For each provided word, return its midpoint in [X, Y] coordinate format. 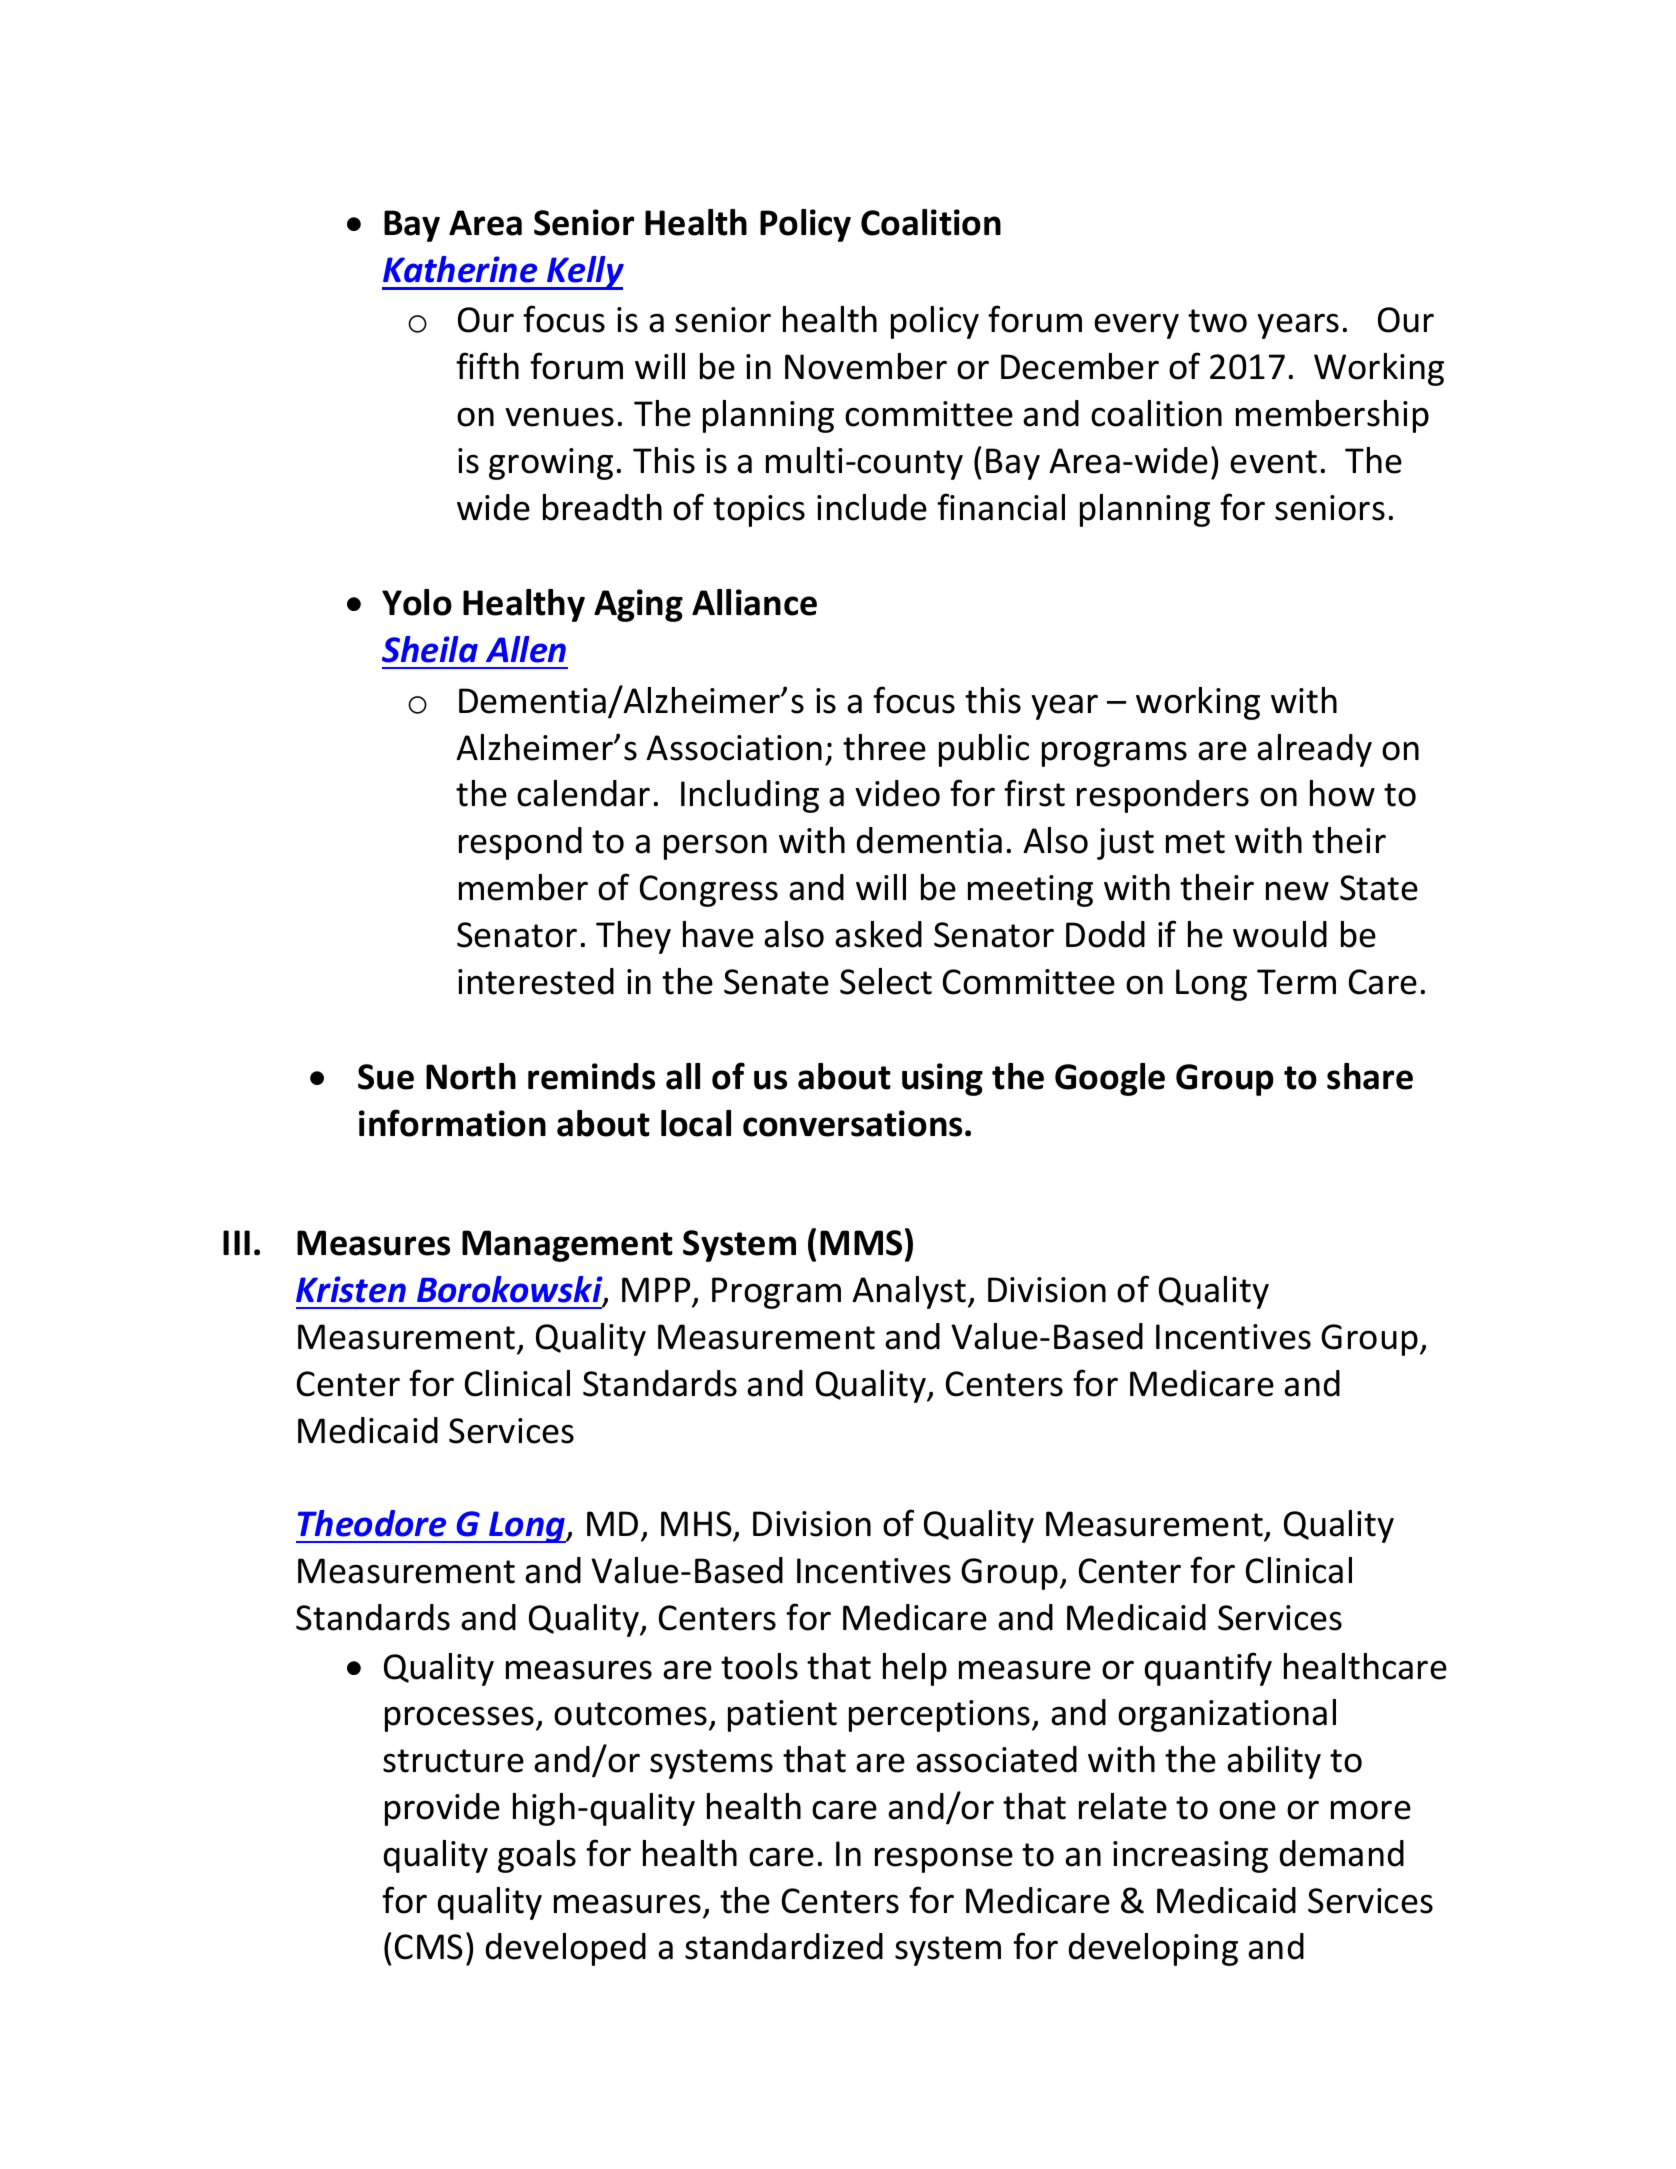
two [1217, 321]
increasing [1190, 1857]
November [866, 366]
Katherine [460, 269]
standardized [784, 1946]
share [1370, 1076]
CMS [429, 1947]
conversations [852, 1123]
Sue [386, 1077]
